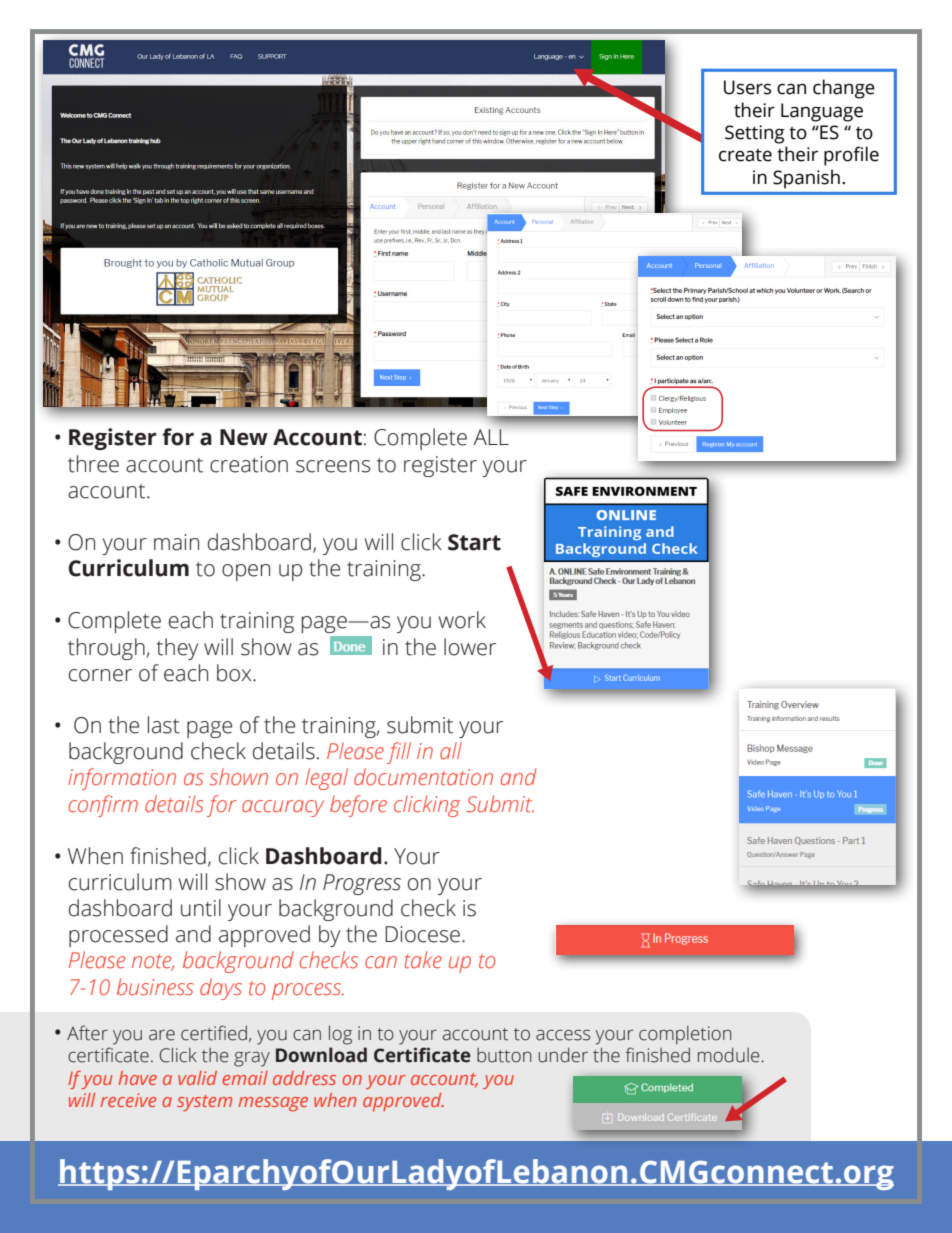  Describe the element at coordinates (333, 466) in the image. I see `screens` at that location.
